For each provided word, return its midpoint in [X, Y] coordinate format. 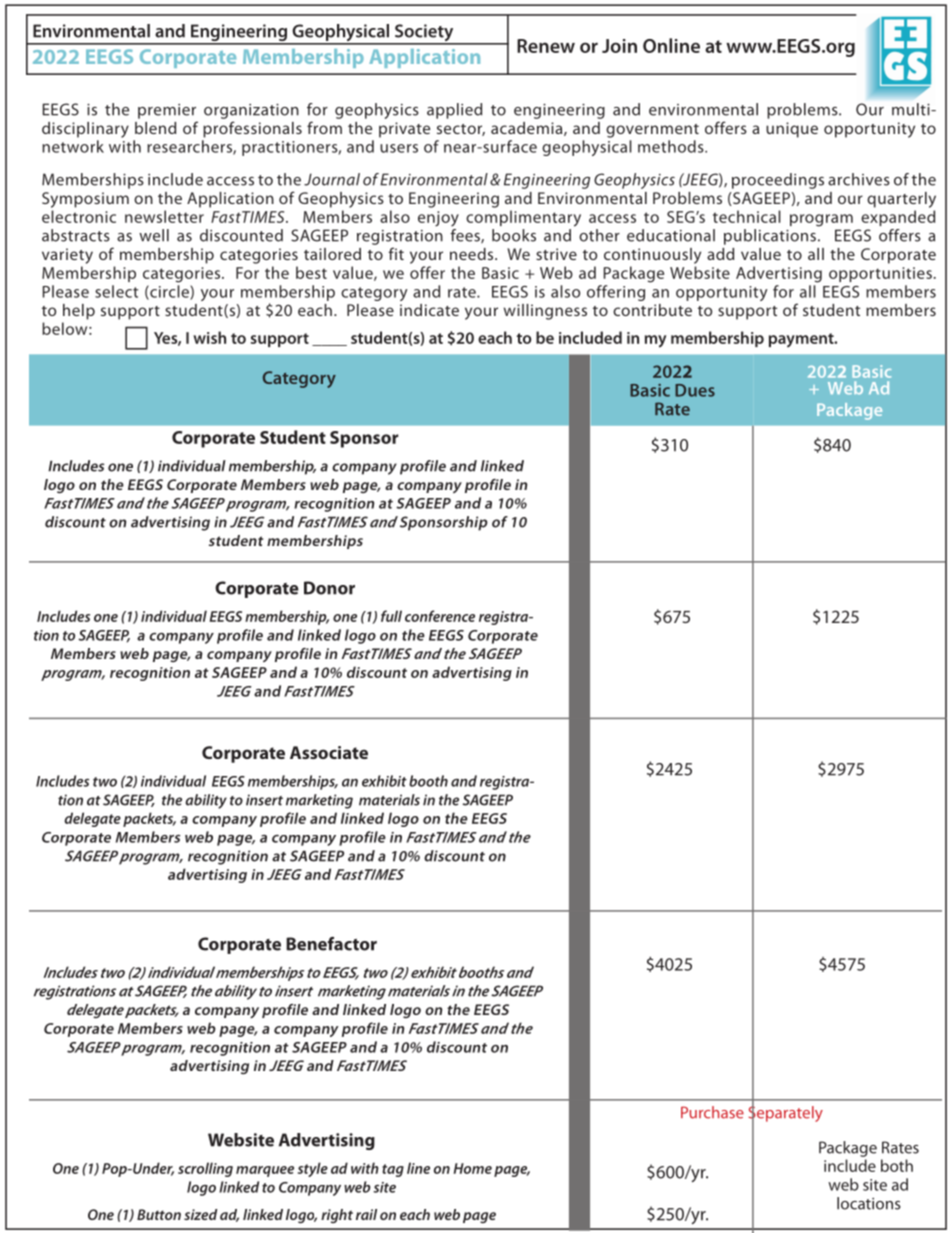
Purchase [712, 1112]
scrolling [205, 1169]
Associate [329, 752]
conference [440, 616]
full [391, 616]
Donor [329, 588]
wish [209, 337]
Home [473, 1168]
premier [167, 111]
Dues [695, 390]
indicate [429, 310]
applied [454, 111]
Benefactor [331, 944]
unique [792, 130]
